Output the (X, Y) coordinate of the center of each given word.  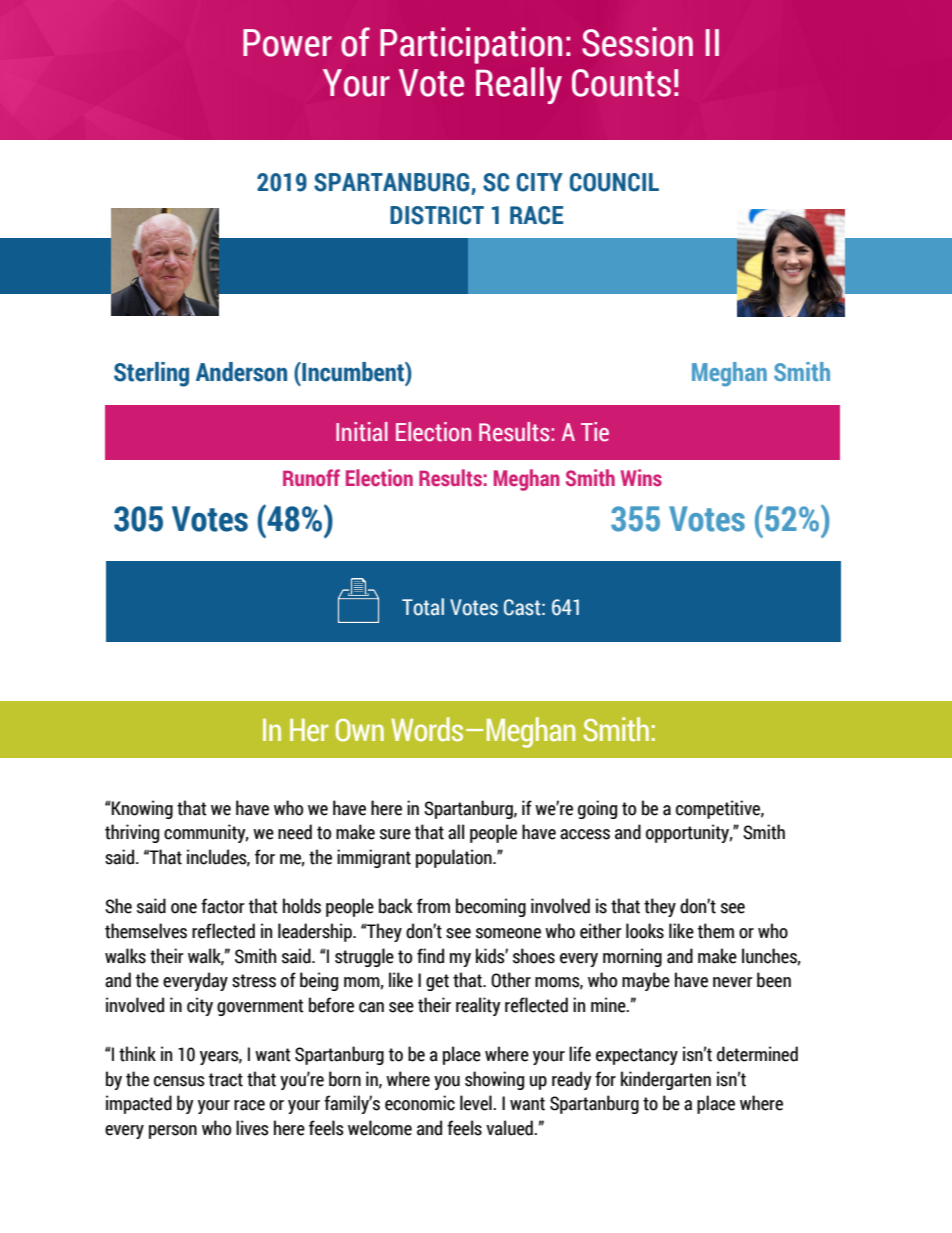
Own (360, 730)
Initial (362, 432)
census (179, 1081)
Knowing (141, 809)
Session (637, 42)
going (597, 809)
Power (287, 43)
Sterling (151, 374)
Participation (471, 45)
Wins (641, 478)
